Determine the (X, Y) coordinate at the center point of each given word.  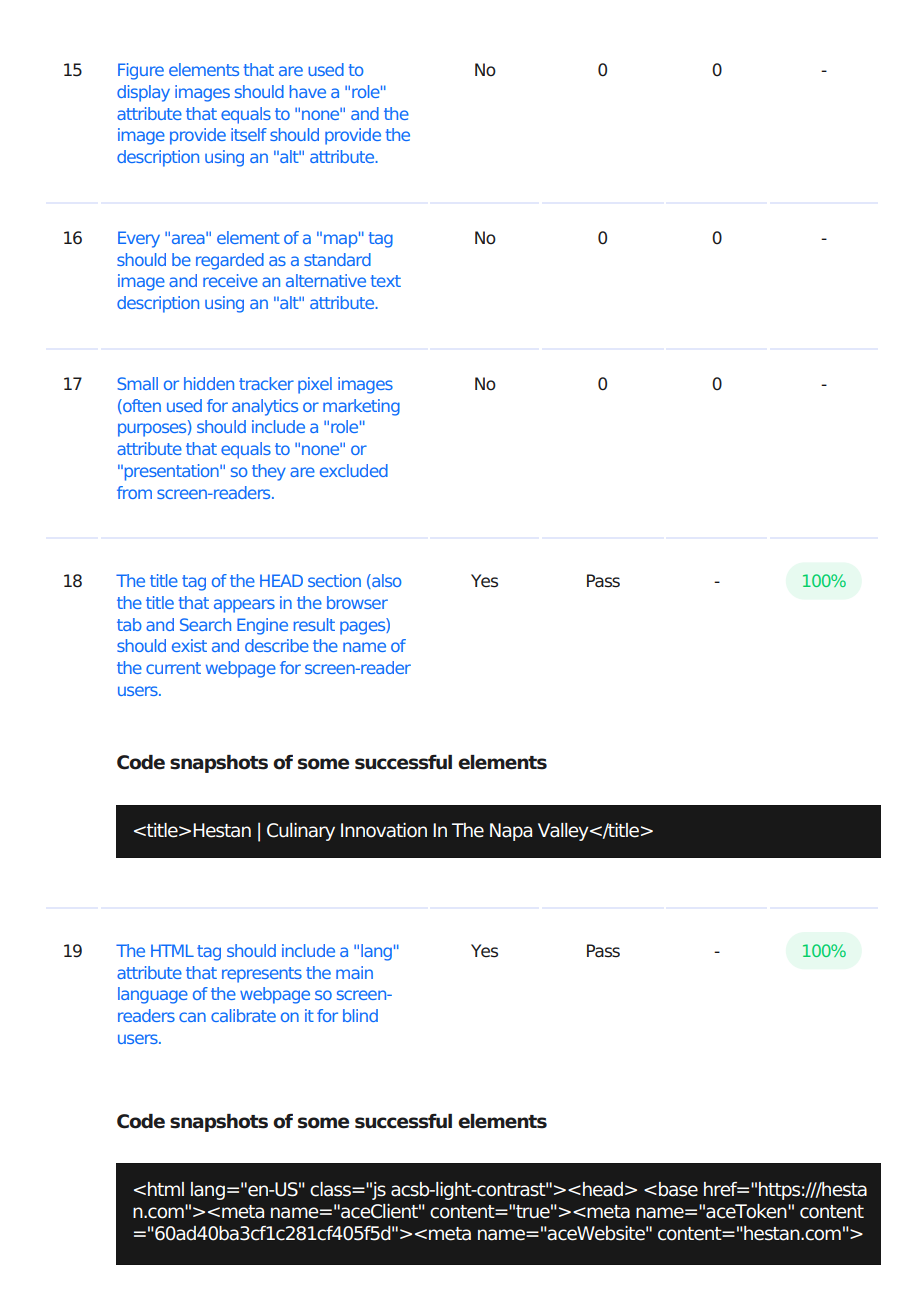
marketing (361, 407)
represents (262, 975)
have (308, 91)
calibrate (243, 1015)
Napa (511, 832)
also (386, 581)
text (386, 281)
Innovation (384, 830)
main (354, 972)
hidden (209, 383)
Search (205, 624)
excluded (354, 470)
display (143, 93)
